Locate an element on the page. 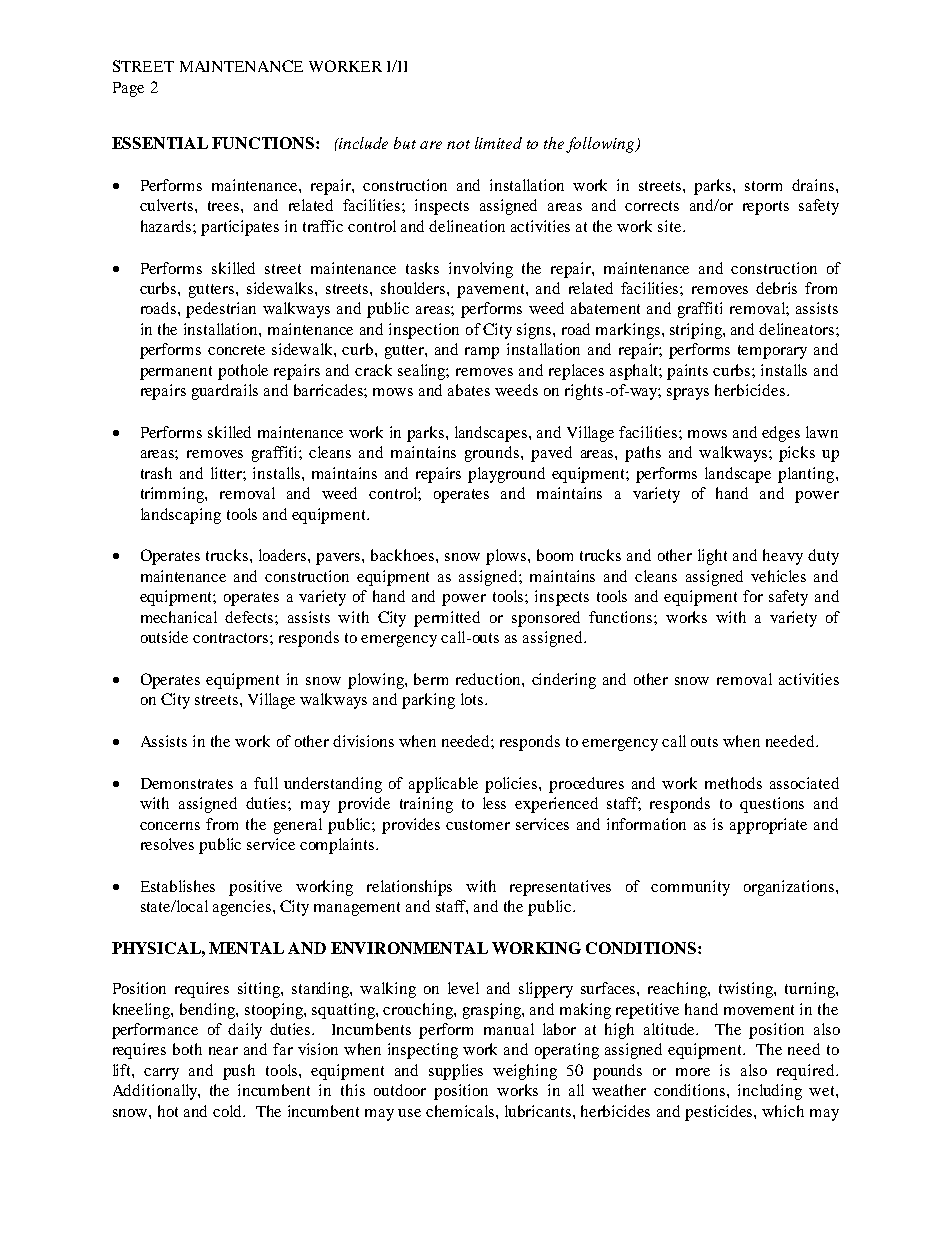 The width and height of the page is (952, 1233). not is located at coordinates (458, 144).
